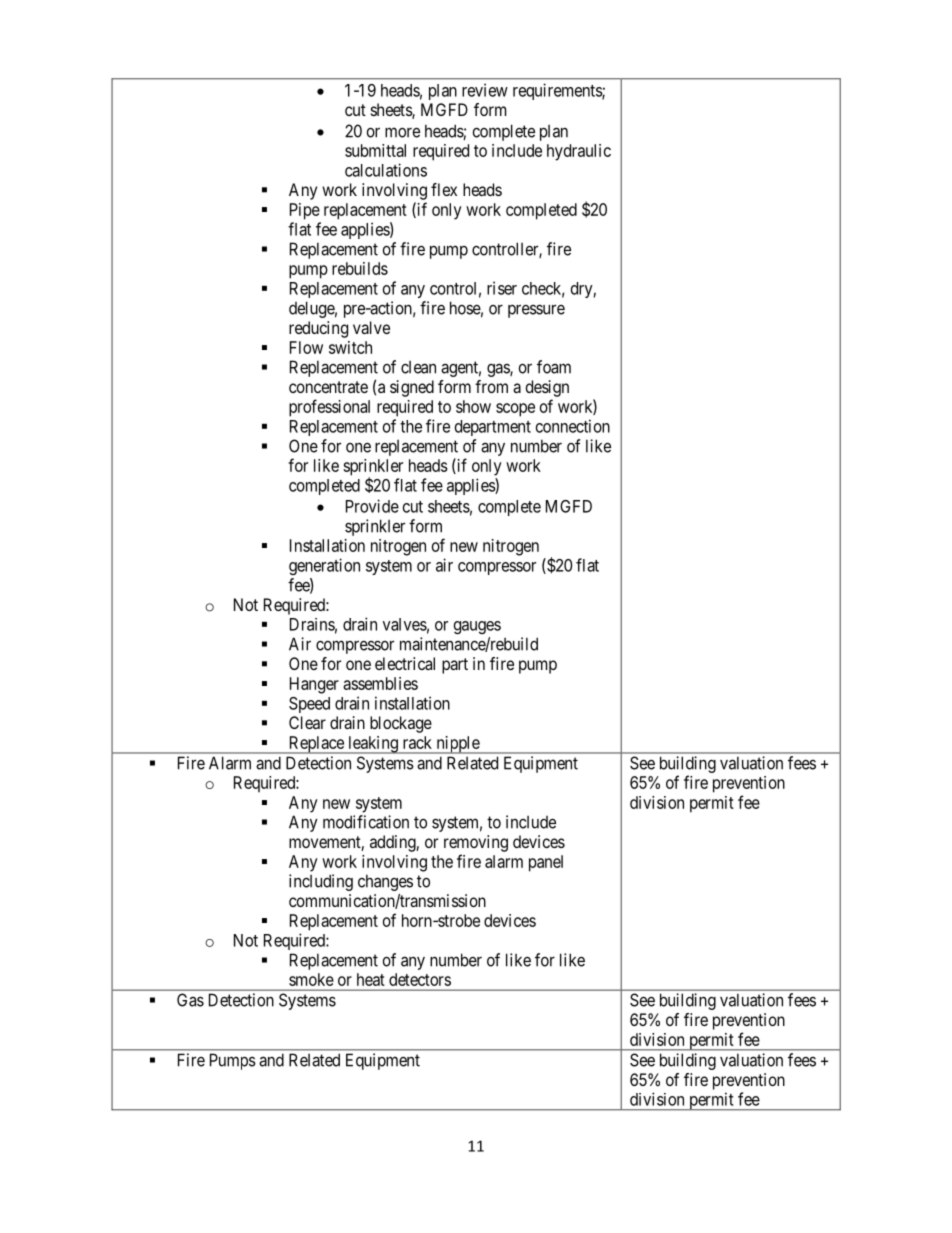  What do you see at coordinates (420, 979) in the screenshot?
I see `detectors` at bounding box center [420, 979].
